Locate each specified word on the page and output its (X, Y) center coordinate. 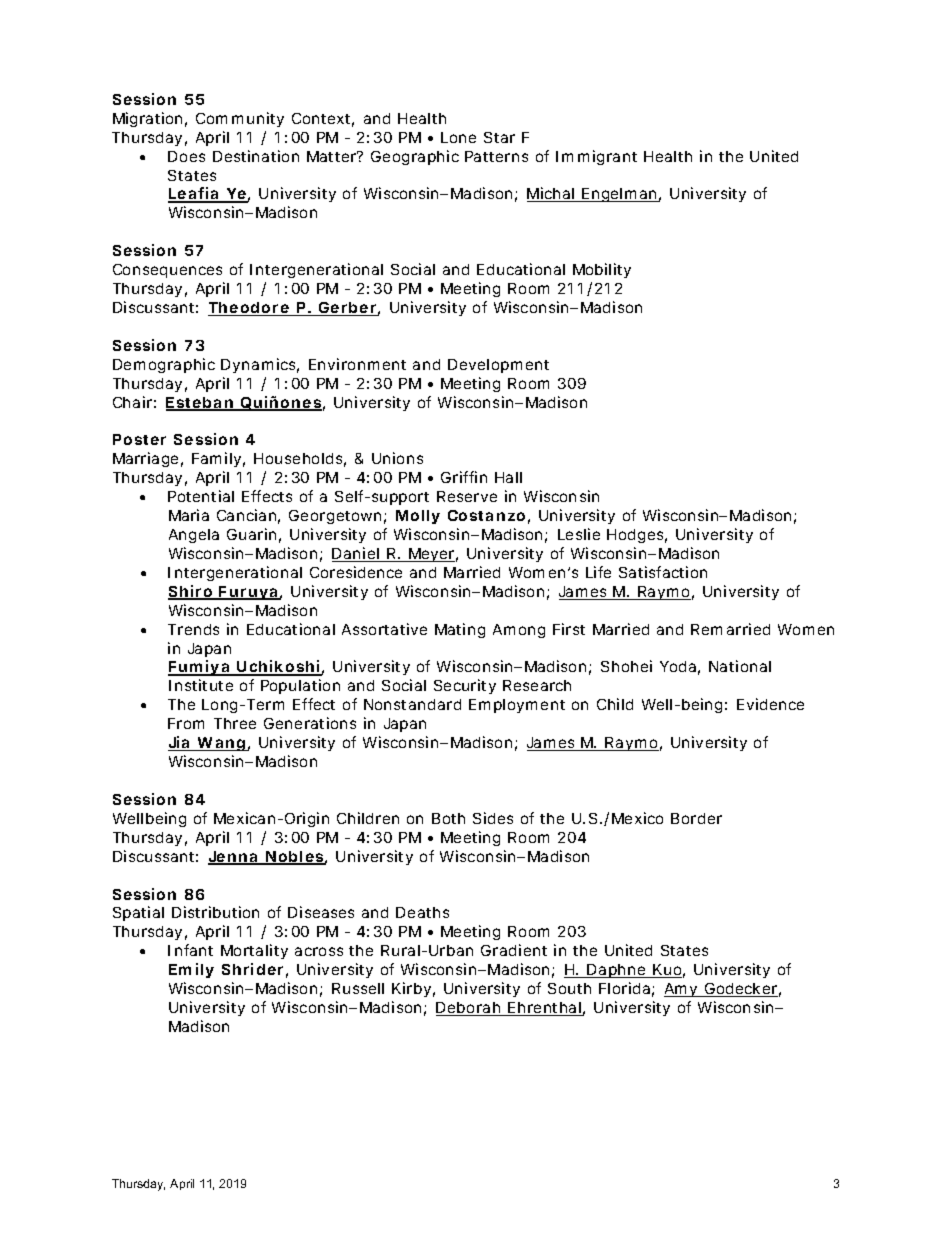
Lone (458, 137)
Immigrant (596, 157)
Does (186, 156)
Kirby (413, 989)
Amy (683, 990)
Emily (191, 970)
